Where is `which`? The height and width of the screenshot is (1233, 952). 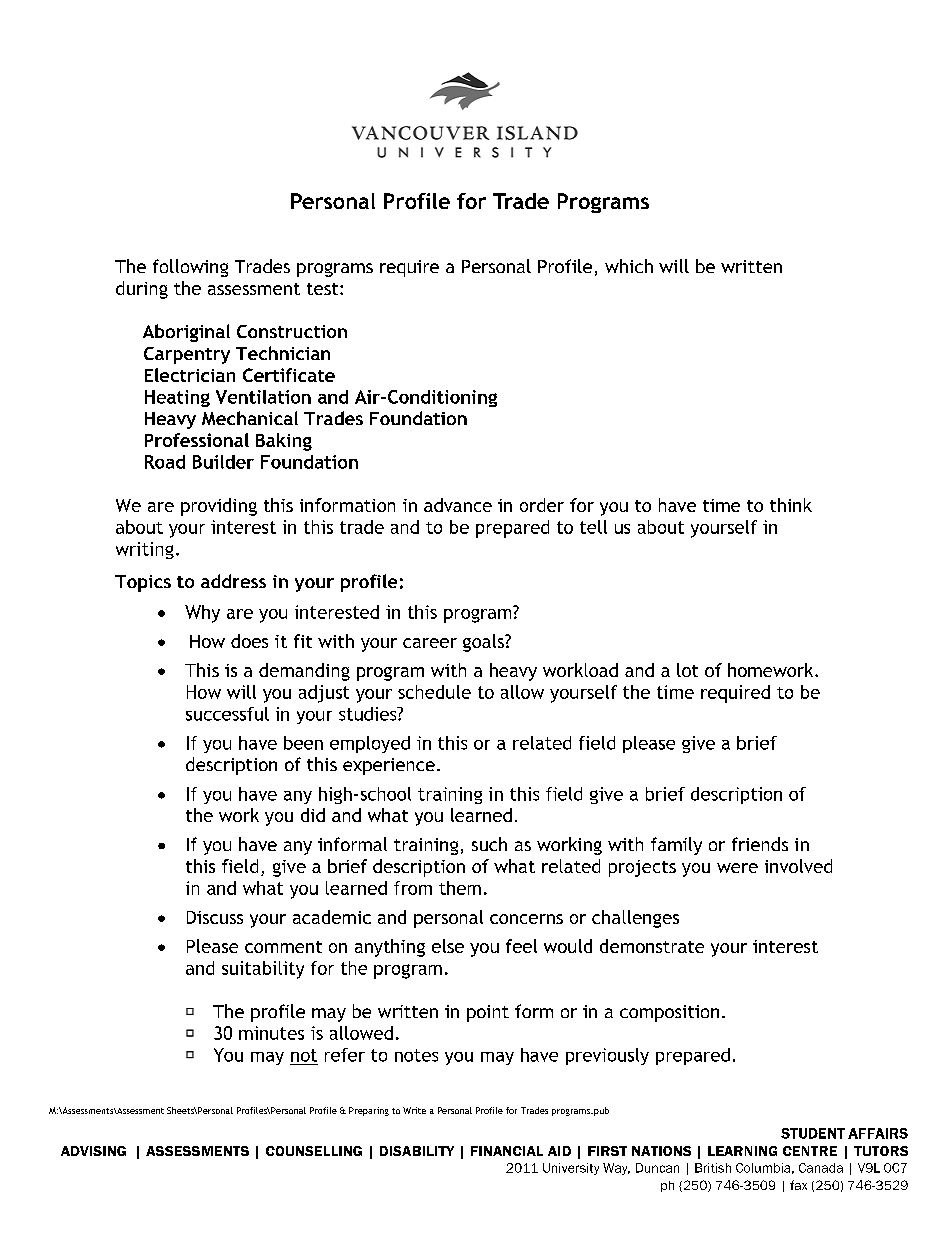
which is located at coordinates (629, 266).
